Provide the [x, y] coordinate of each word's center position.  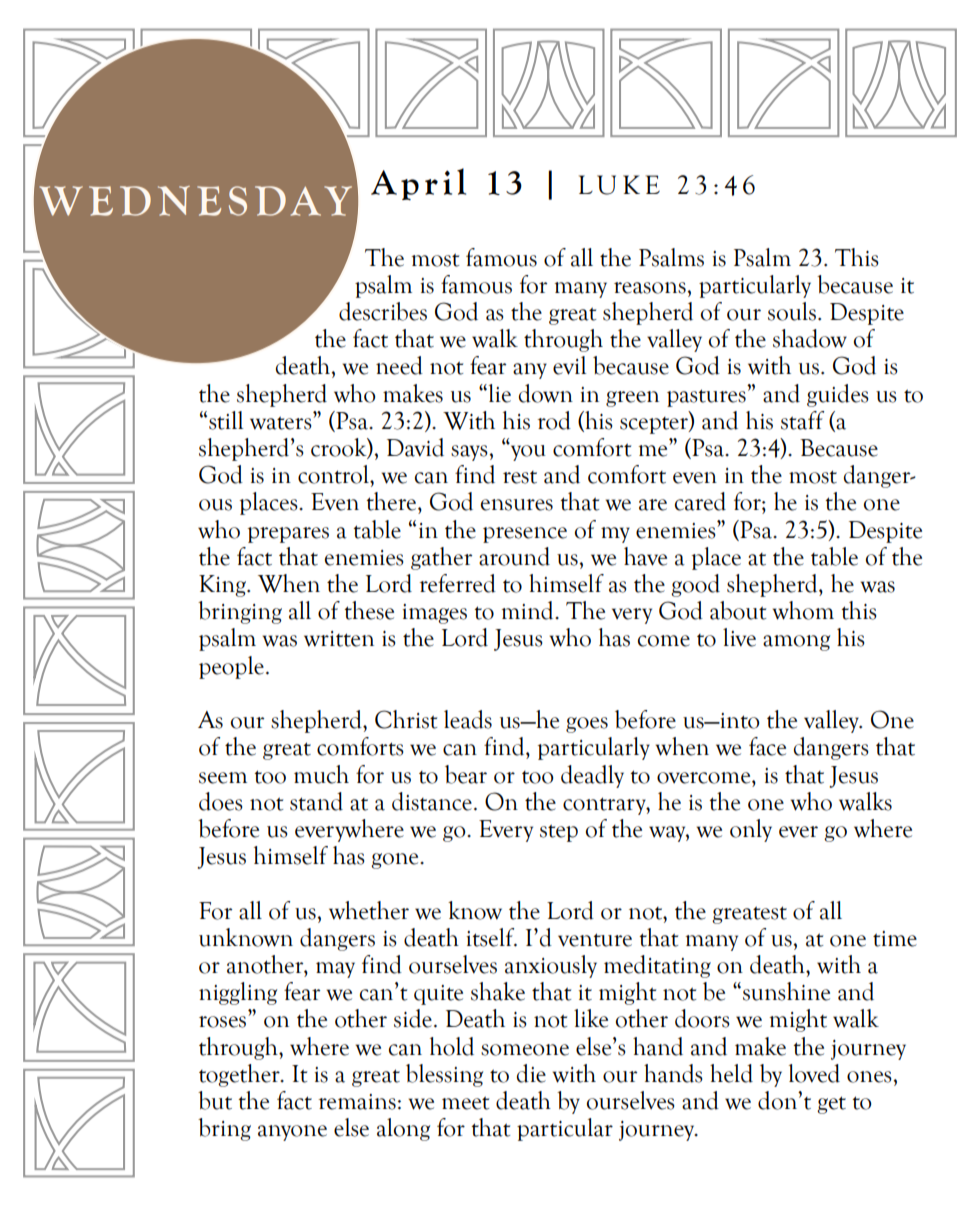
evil [569, 365]
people [231, 667]
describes [383, 311]
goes [587, 725]
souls [792, 311]
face [767, 746]
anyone [292, 1133]
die [531, 1073]
